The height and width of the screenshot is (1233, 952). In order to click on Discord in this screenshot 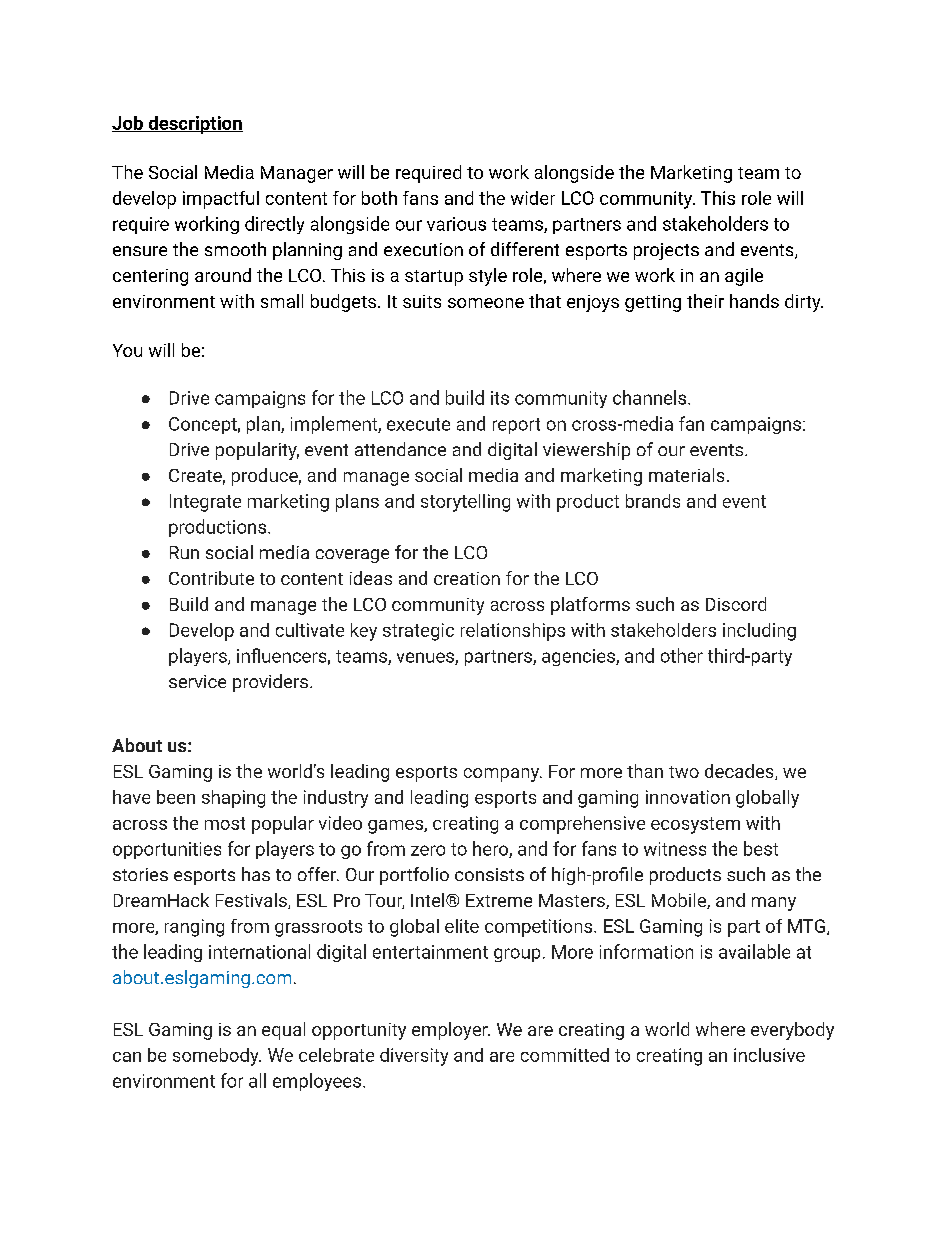, I will do `click(736, 604)`.
